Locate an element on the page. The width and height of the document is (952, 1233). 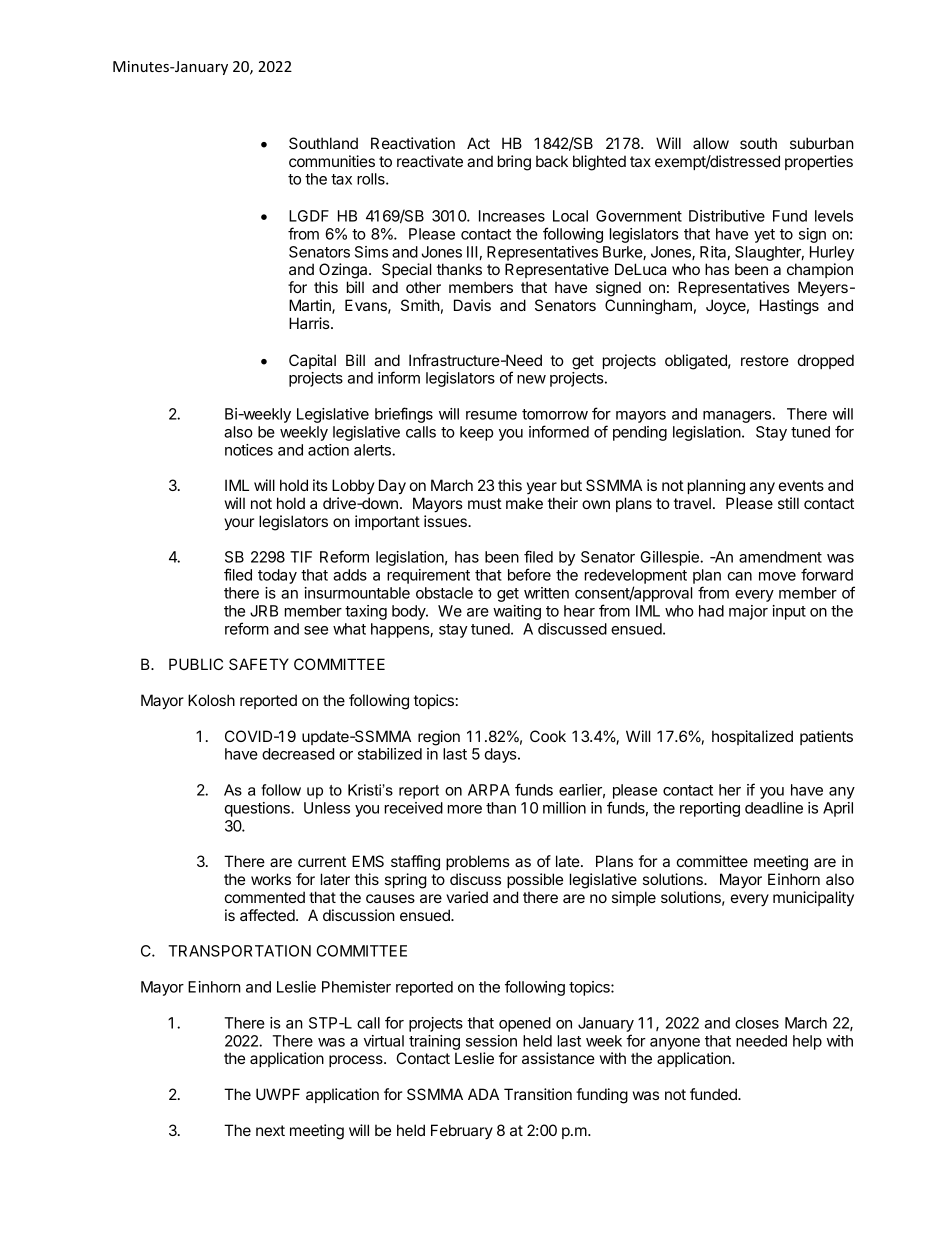
help is located at coordinates (807, 1042).
